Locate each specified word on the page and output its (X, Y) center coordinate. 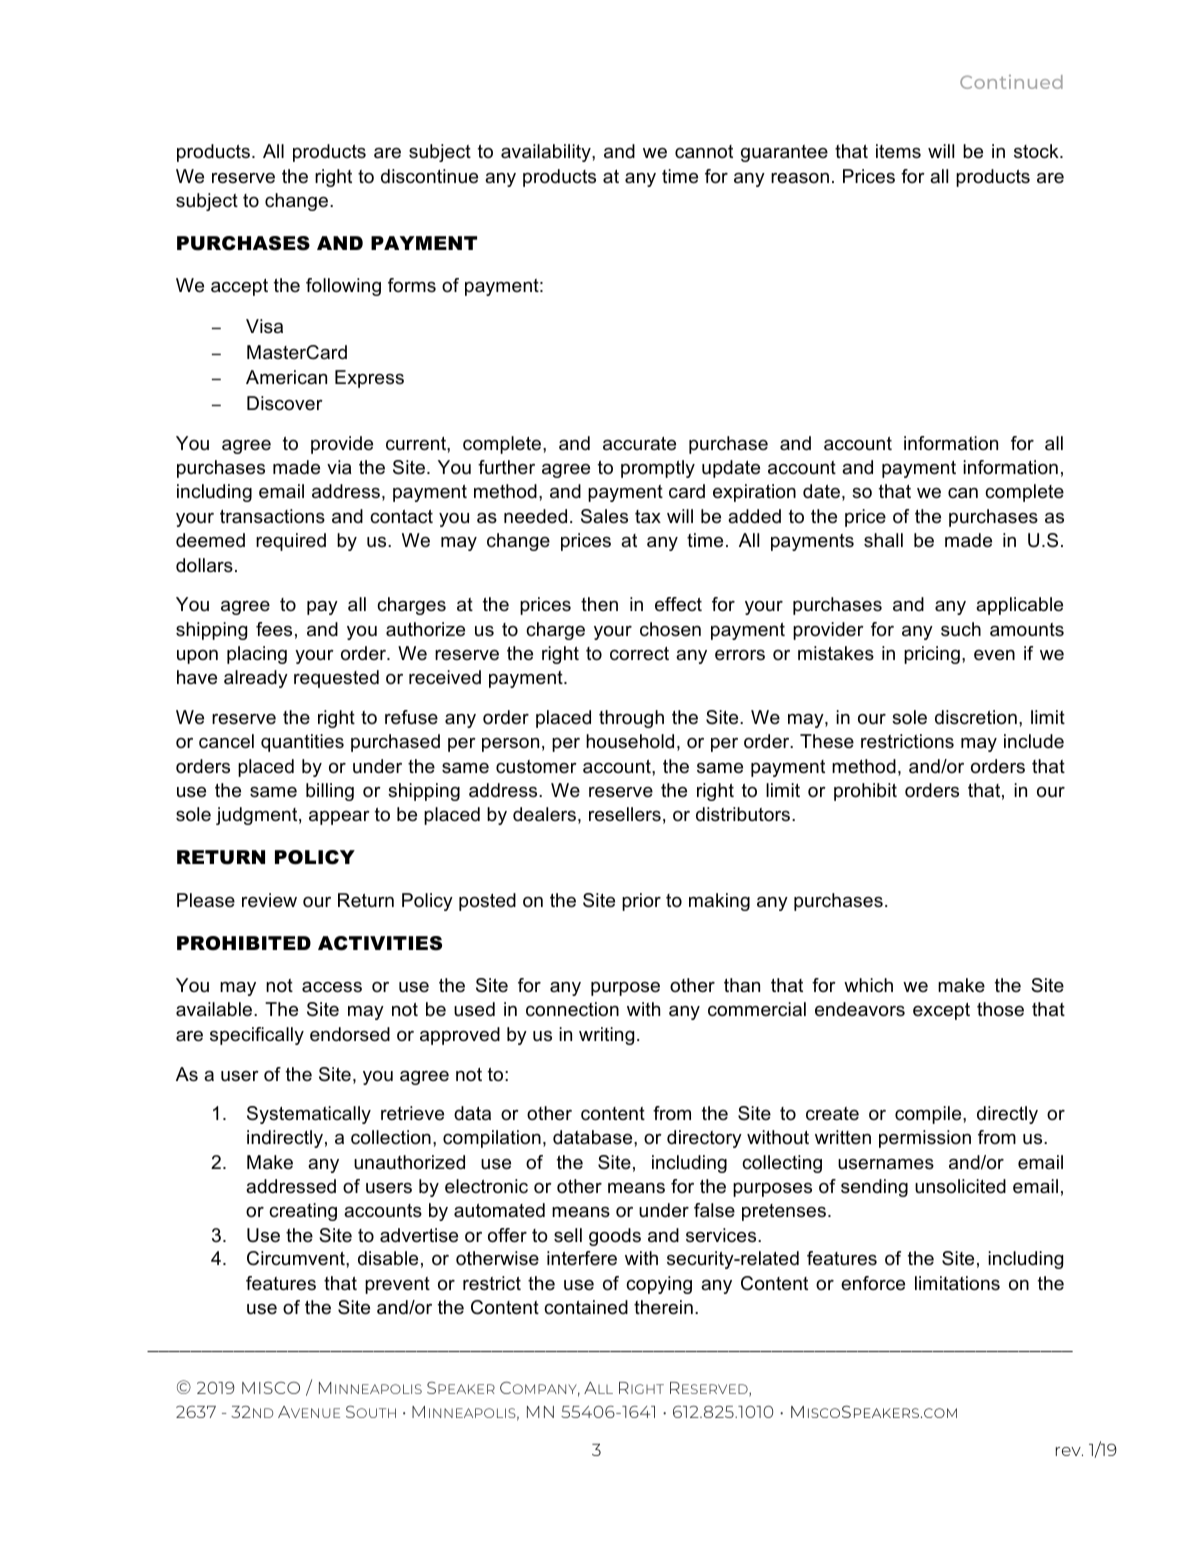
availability (547, 153)
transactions (272, 516)
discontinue (429, 176)
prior (641, 902)
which (868, 985)
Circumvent (297, 1258)
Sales (604, 516)
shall (883, 540)
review (269, 900)
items (898, 151)
